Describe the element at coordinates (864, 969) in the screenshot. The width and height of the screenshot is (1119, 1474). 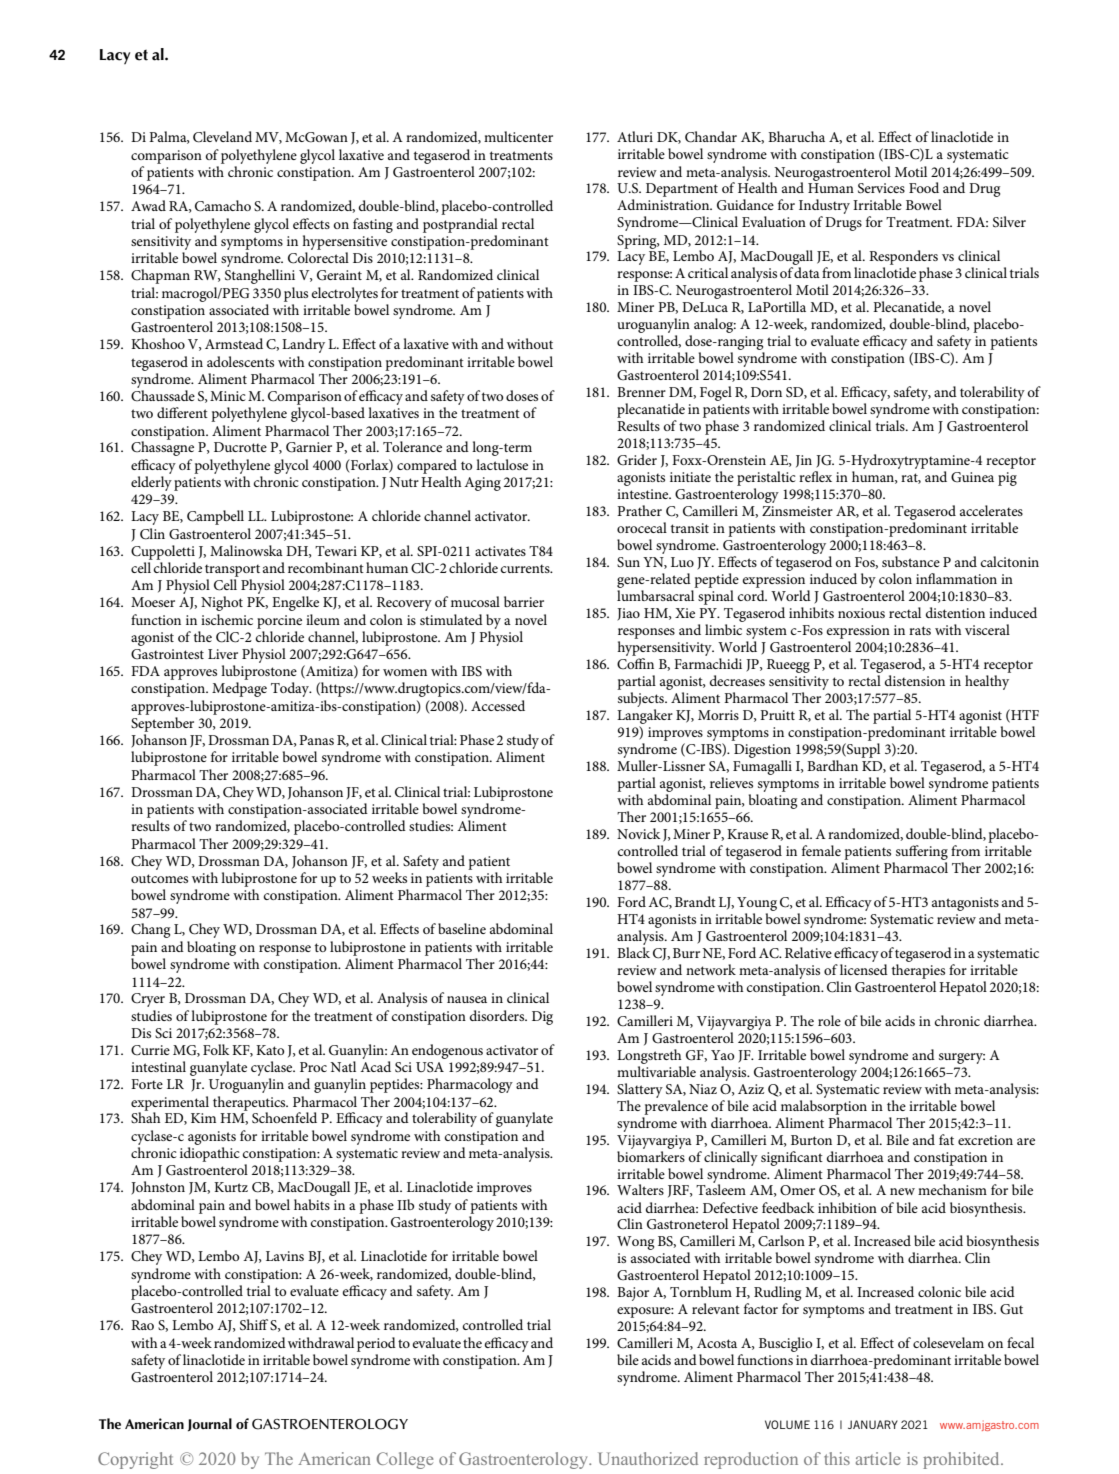
I see `licensed` at that location.
